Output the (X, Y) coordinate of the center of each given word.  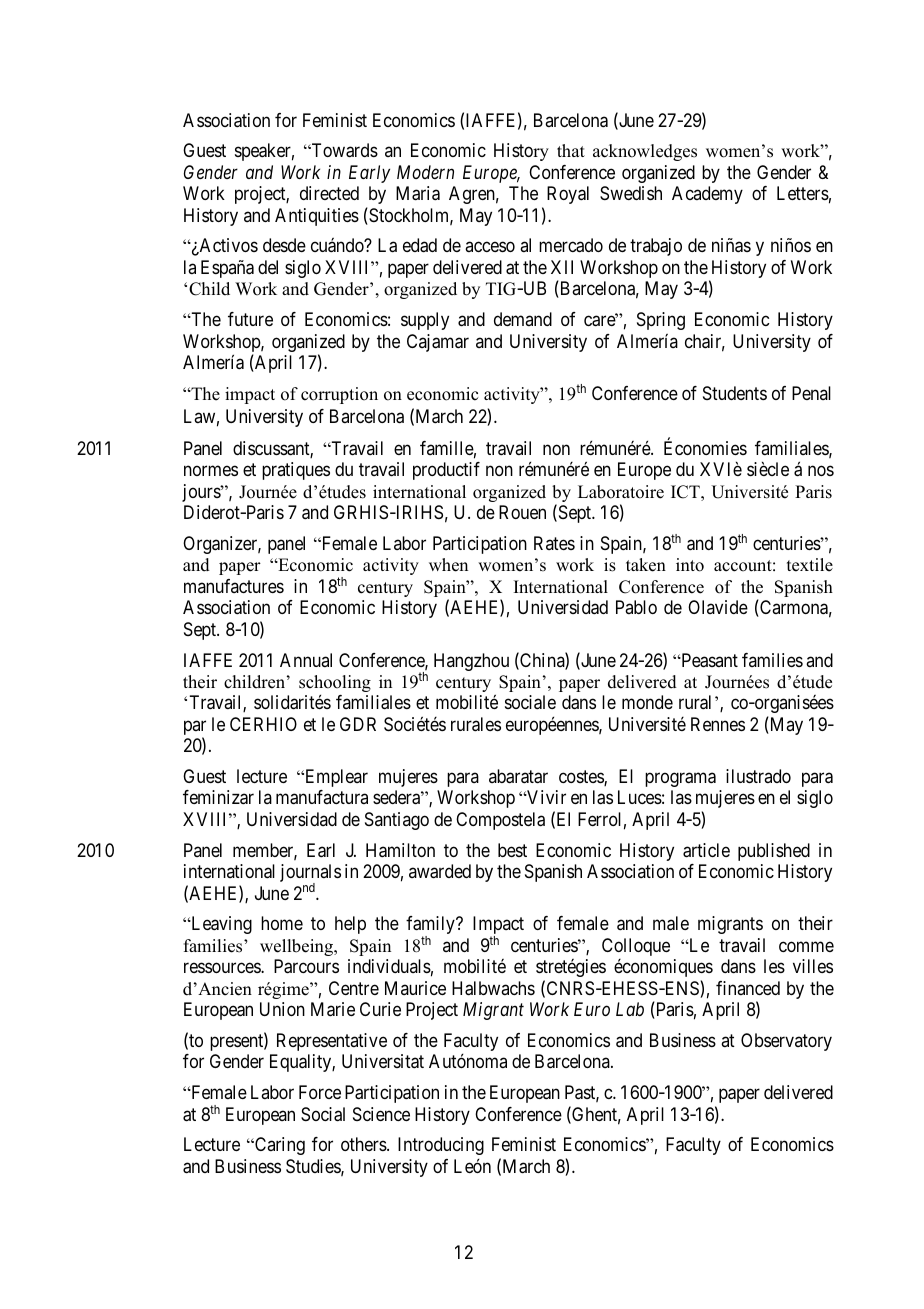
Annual (306, 660)
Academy (707, 195)
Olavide (718, 607)
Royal (568, 195)
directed (329, 193)
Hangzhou (471, 662)
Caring (279, 1146)
